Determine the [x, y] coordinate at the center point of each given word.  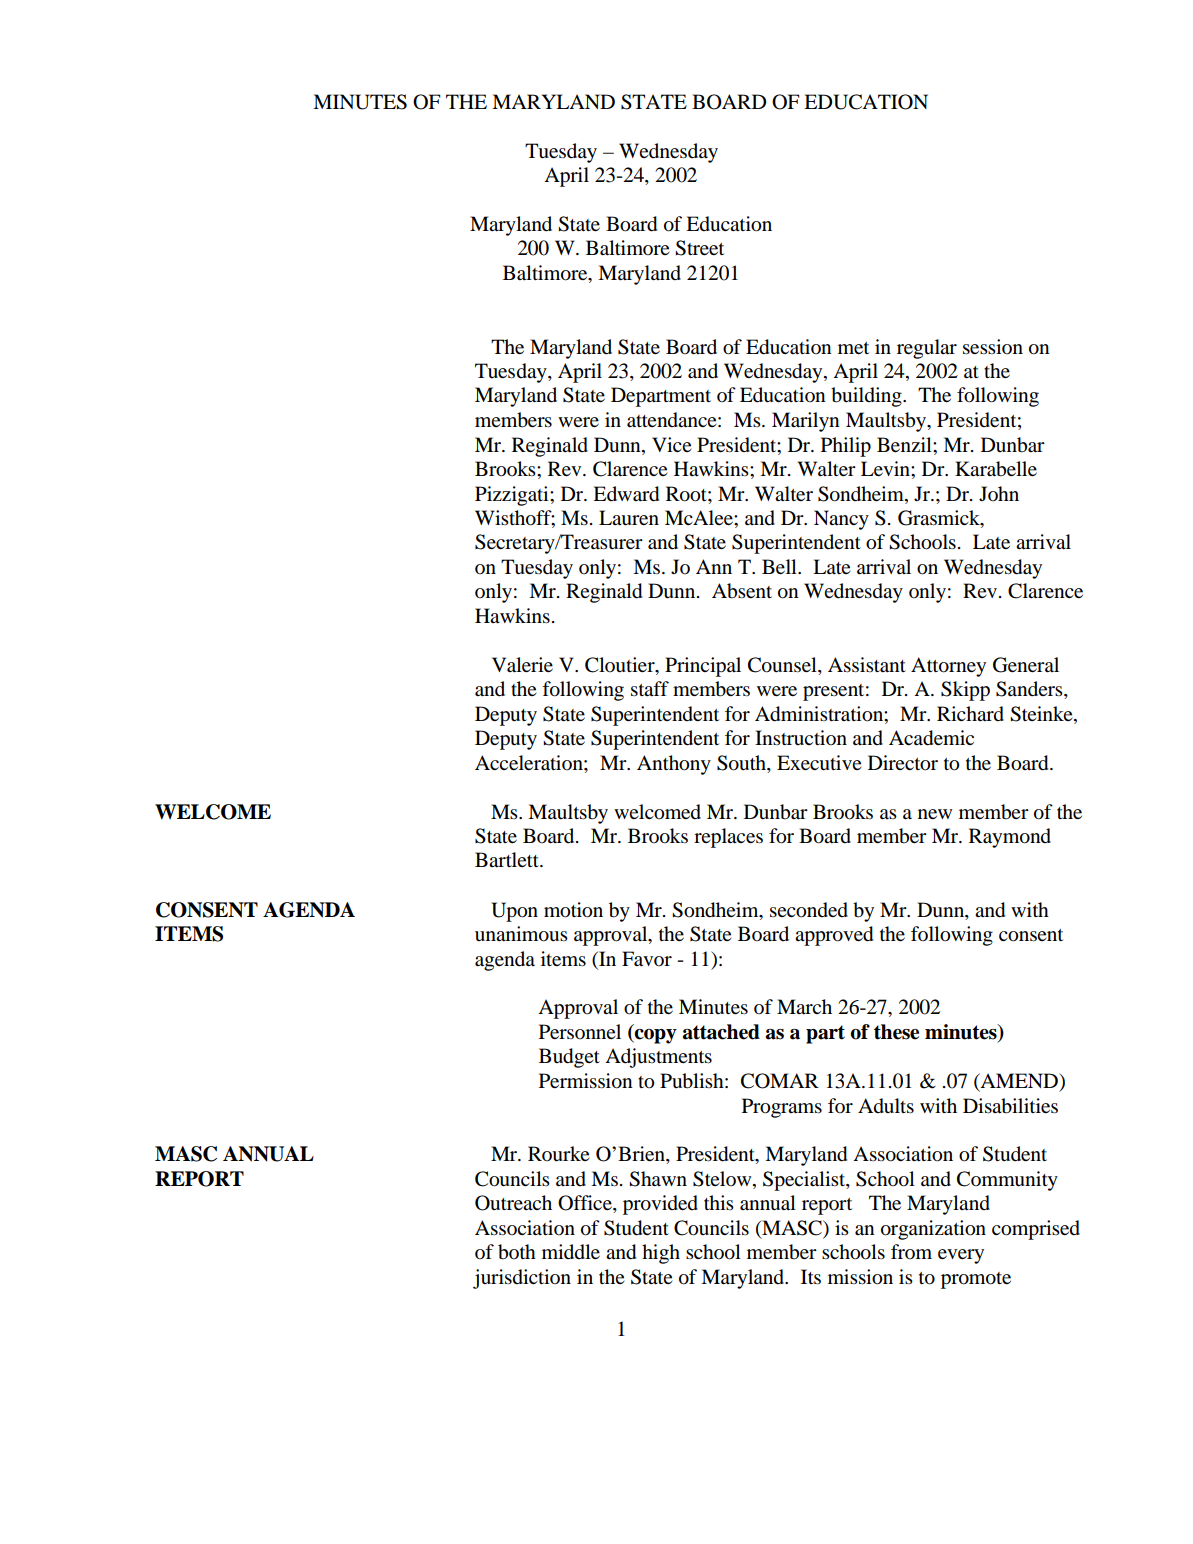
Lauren [629, 518]
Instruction [801, 737]
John [999, 493]
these [896, 1032]
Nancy [841, 520]
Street [699, 248]
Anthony [674, 765]
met [853, 348]
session [993, 347]
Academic [931, 738]
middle [571, 1252]
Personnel [580, 1032]
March [804, 1007]
